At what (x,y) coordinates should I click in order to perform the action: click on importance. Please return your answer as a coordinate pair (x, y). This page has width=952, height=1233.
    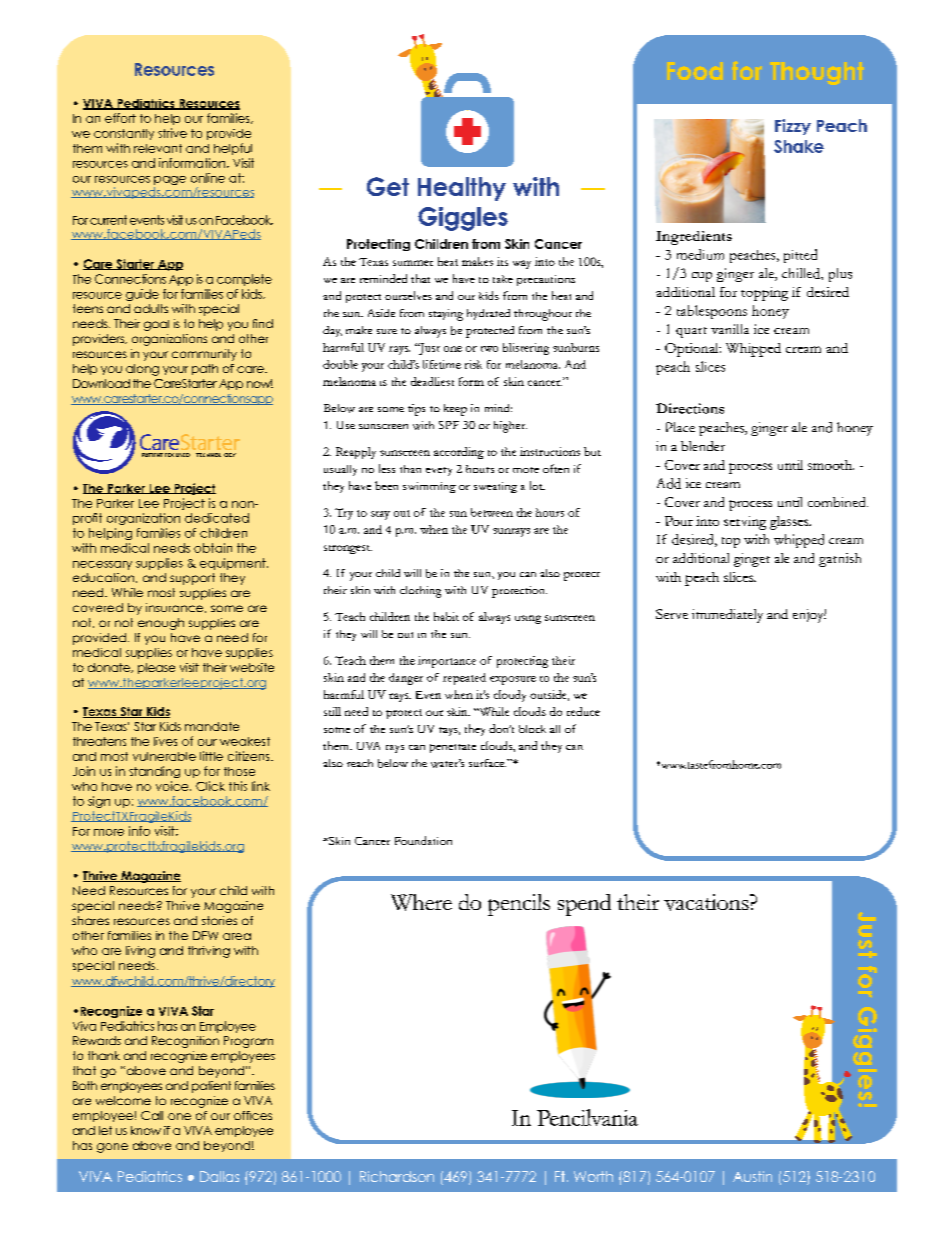
    Looking at the image, I should click on (447, 662).
